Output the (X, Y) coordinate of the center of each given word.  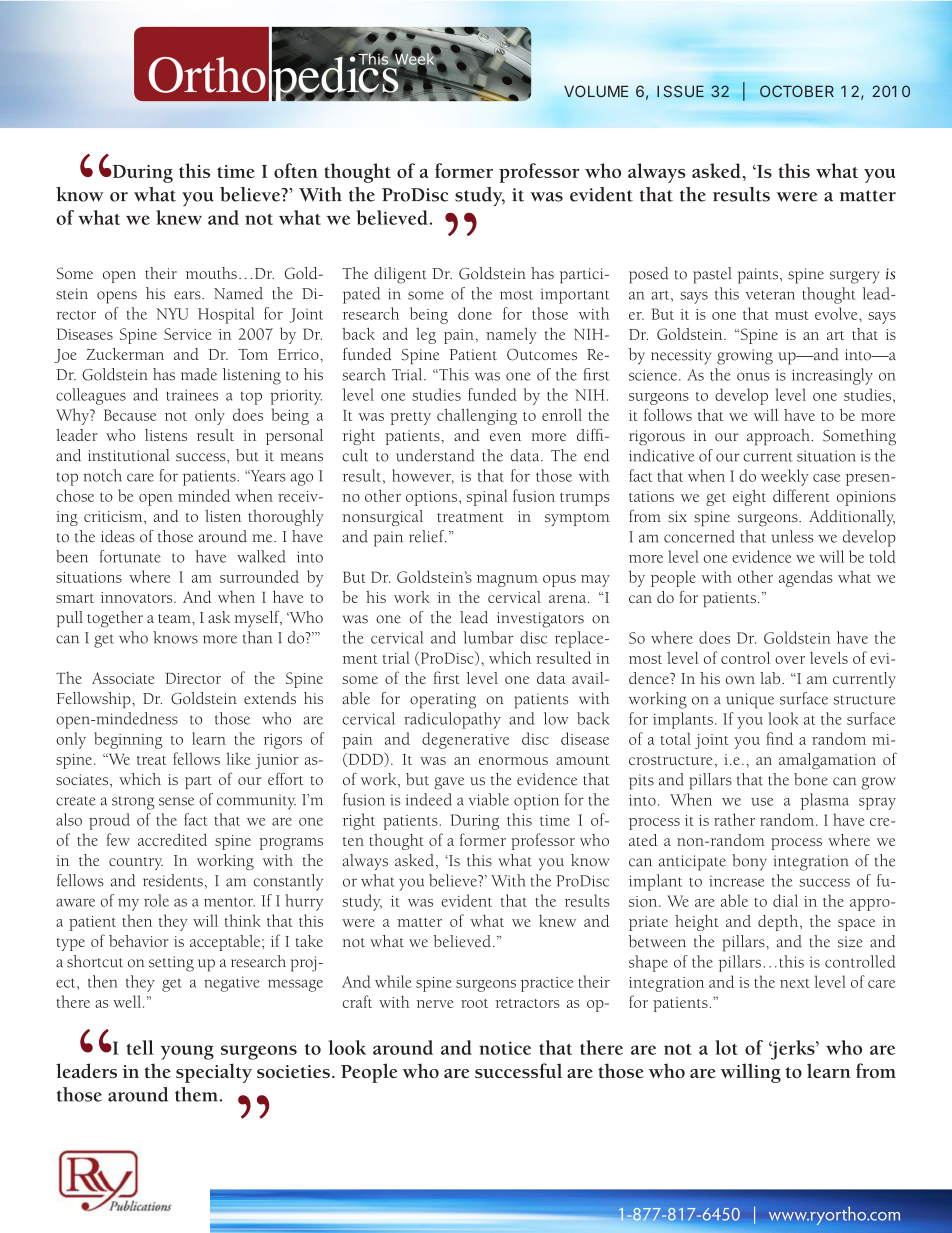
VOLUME (596, 91)
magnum (507, 581)
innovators (138, 597)
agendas (806, 579)
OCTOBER (797, 91)
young (187, 1052)
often (296, 170)
